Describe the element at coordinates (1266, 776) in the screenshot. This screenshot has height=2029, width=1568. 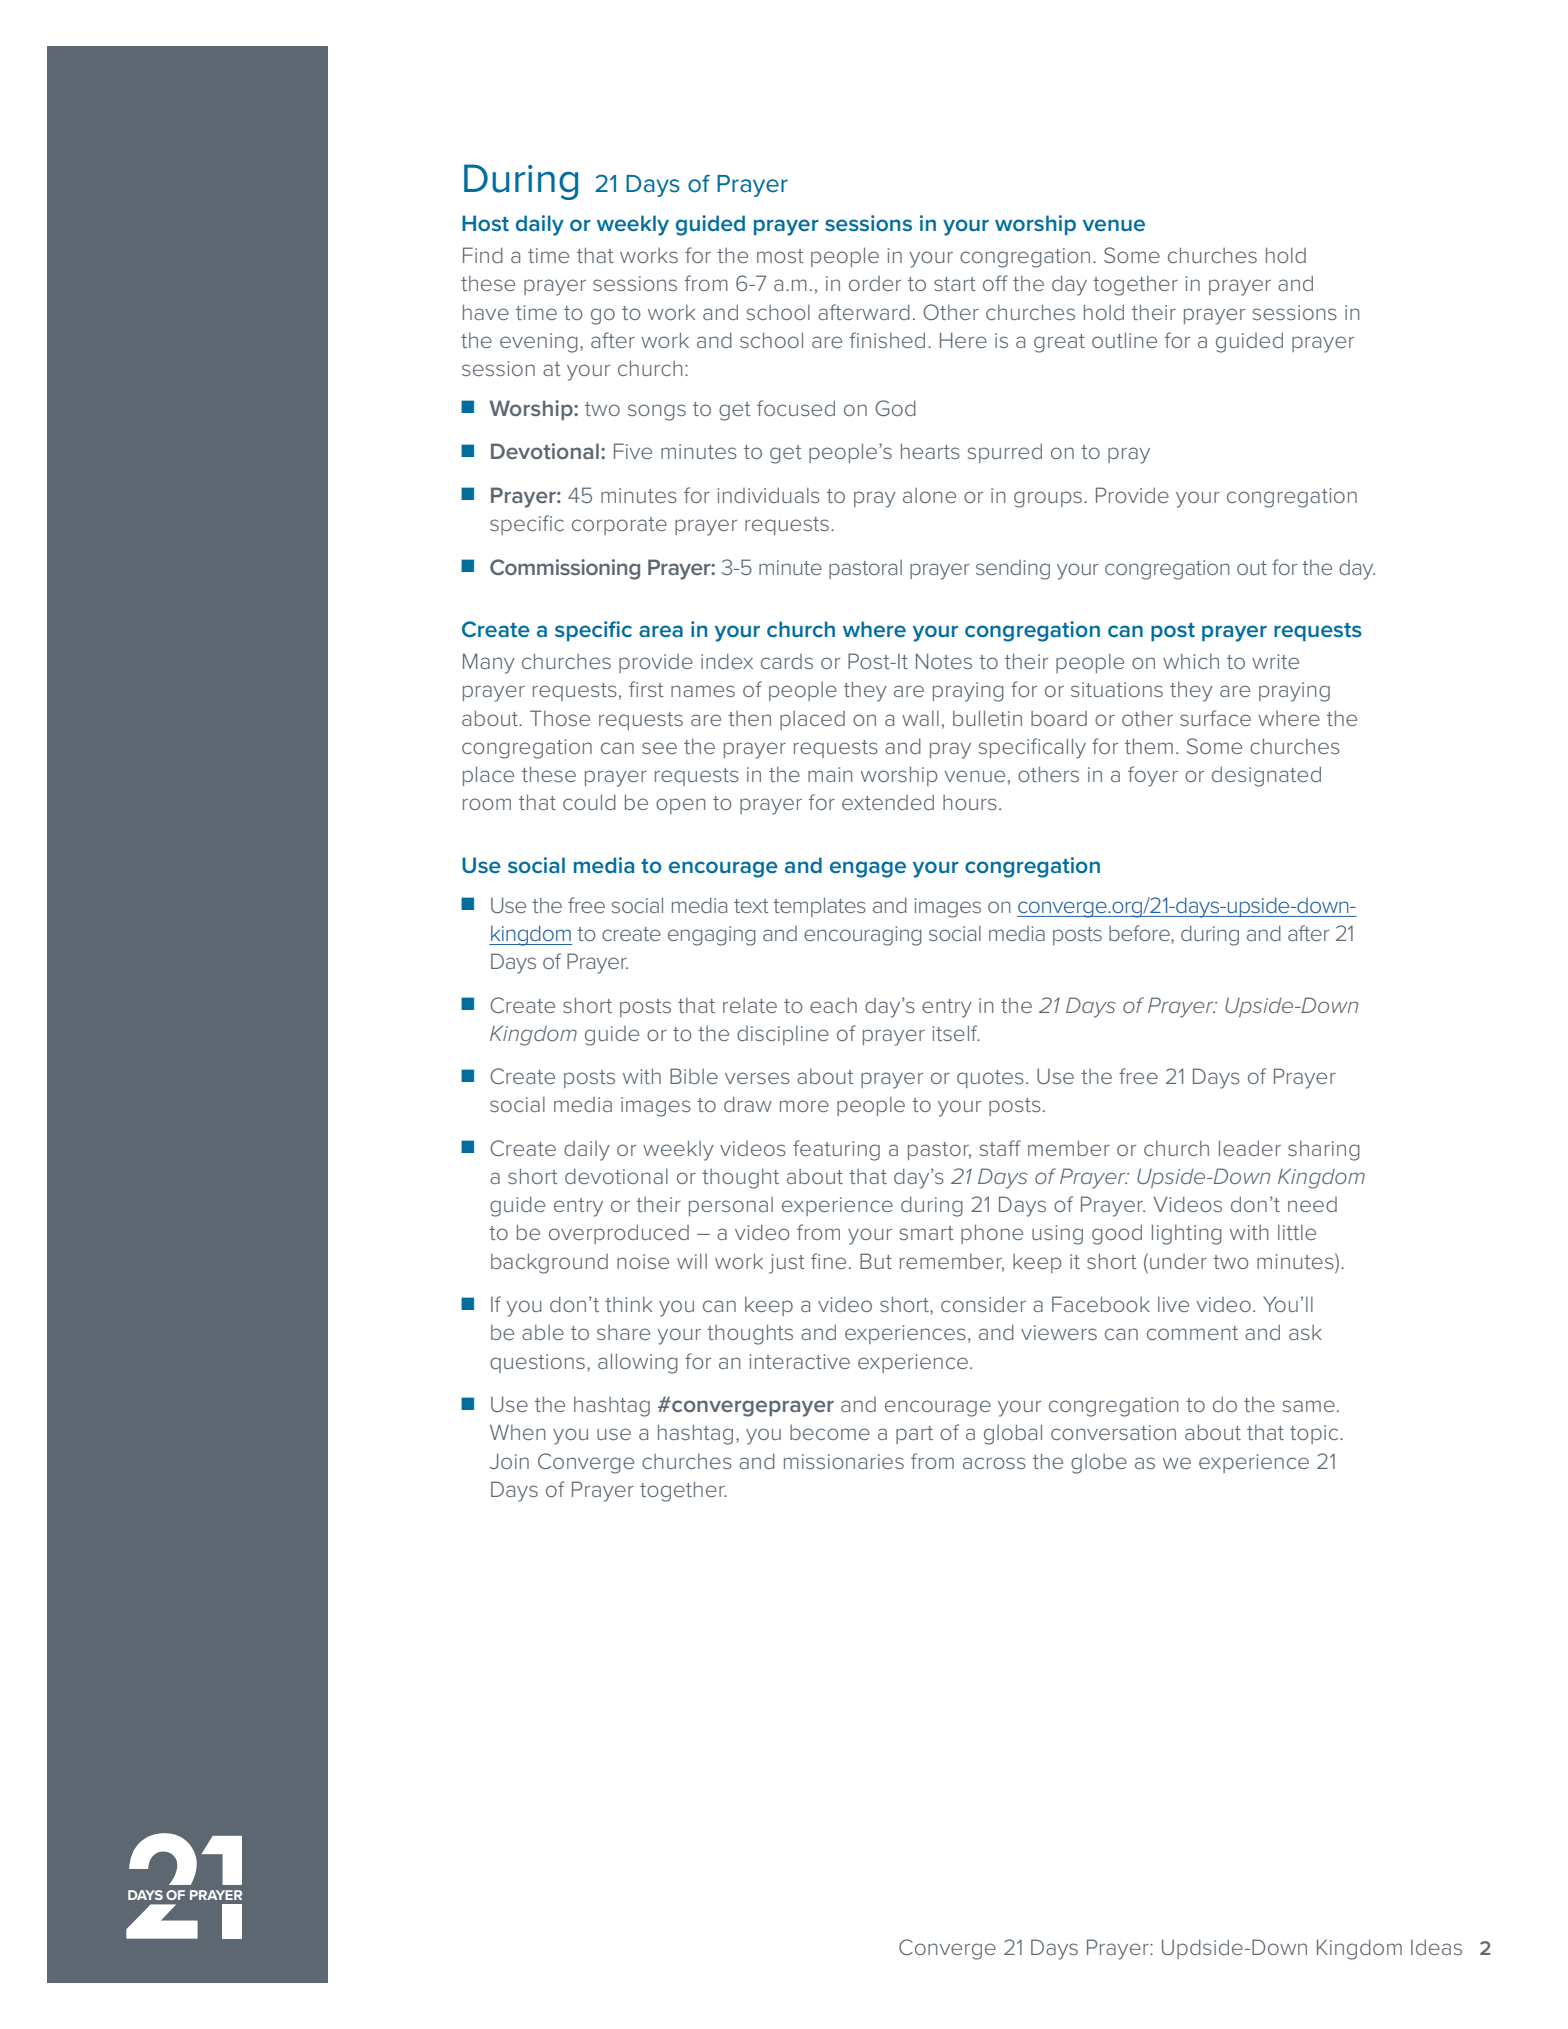
I see `designated` at that location.
